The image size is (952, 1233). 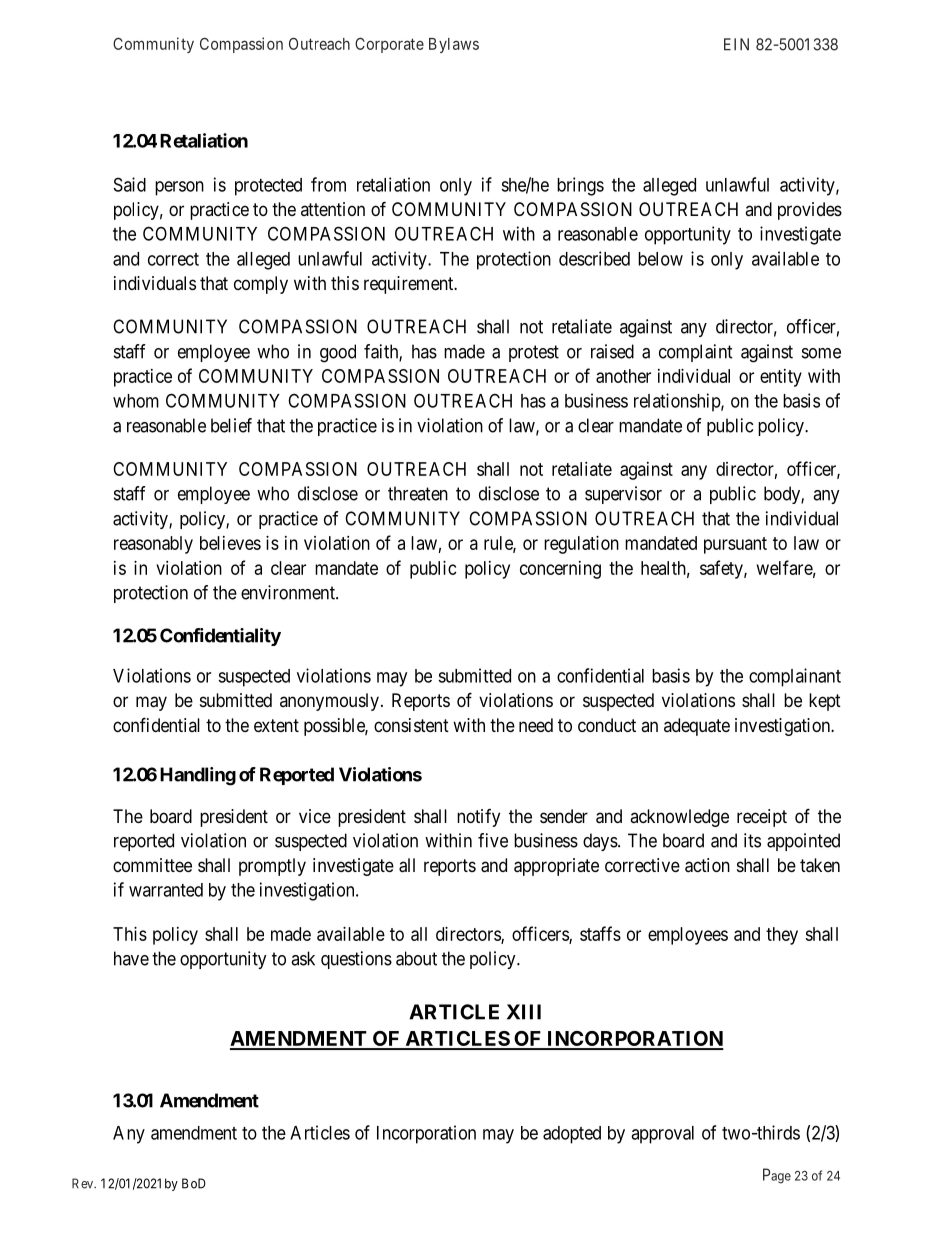 What do you see at coordinates (136, 401) in the screenshot?
I see `whom` at bounding box center [136, 401].
